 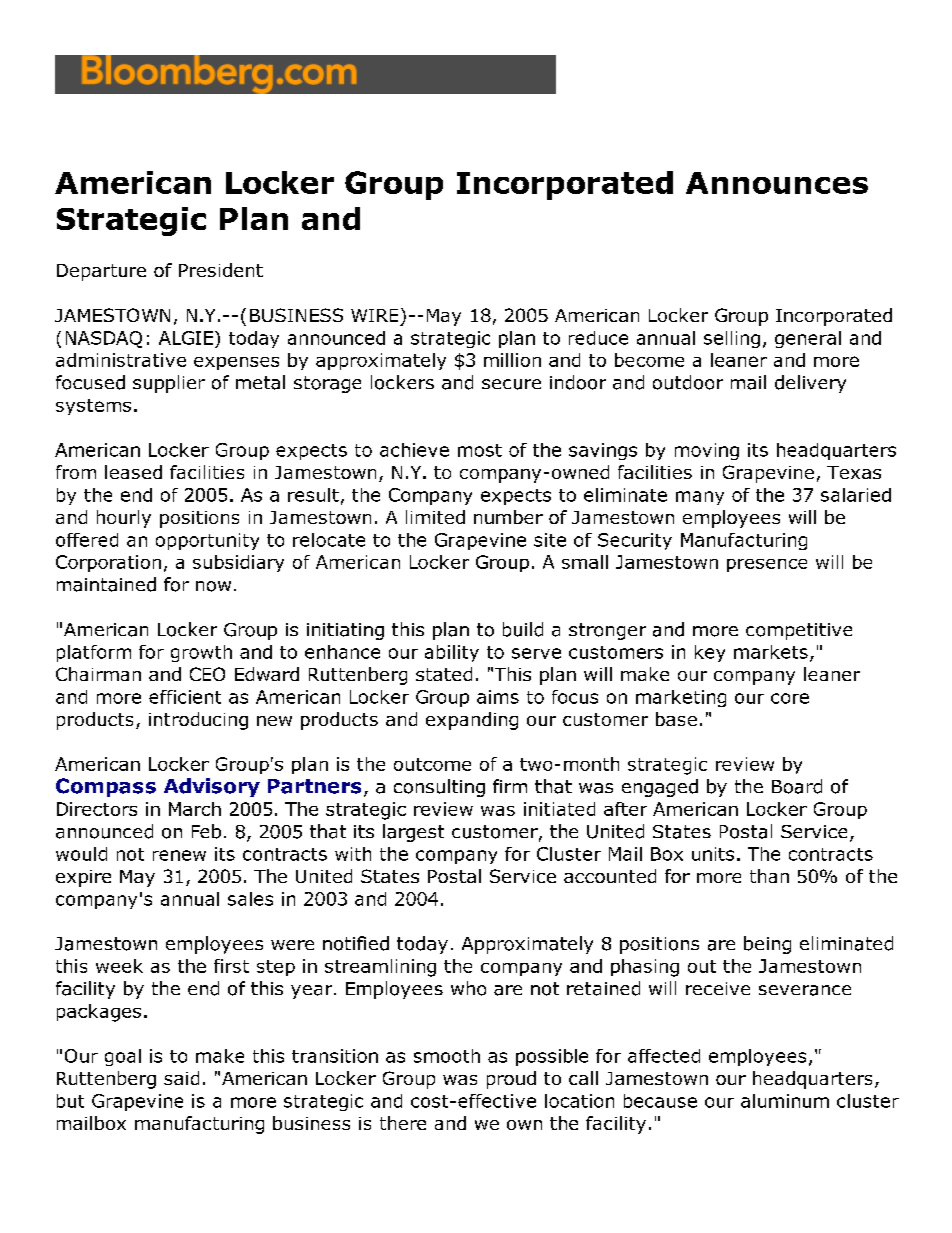 What do you see at coordinates (124, 519) in the screenshot?
I see `hourly` at bounding box center [124, 519].
